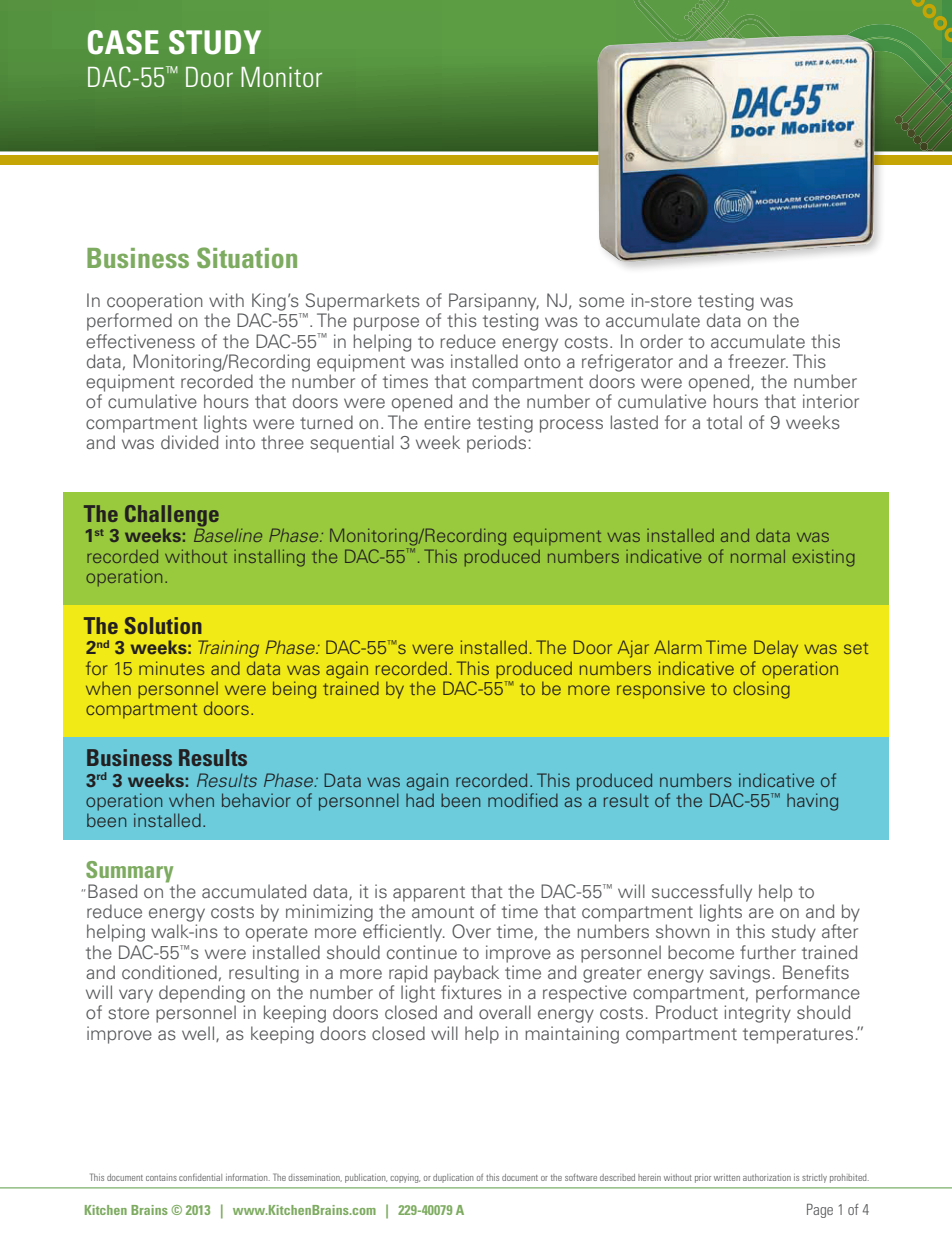  Describe the element at coordinates (601, 302) in the screenshot. I see `some` at that location.
